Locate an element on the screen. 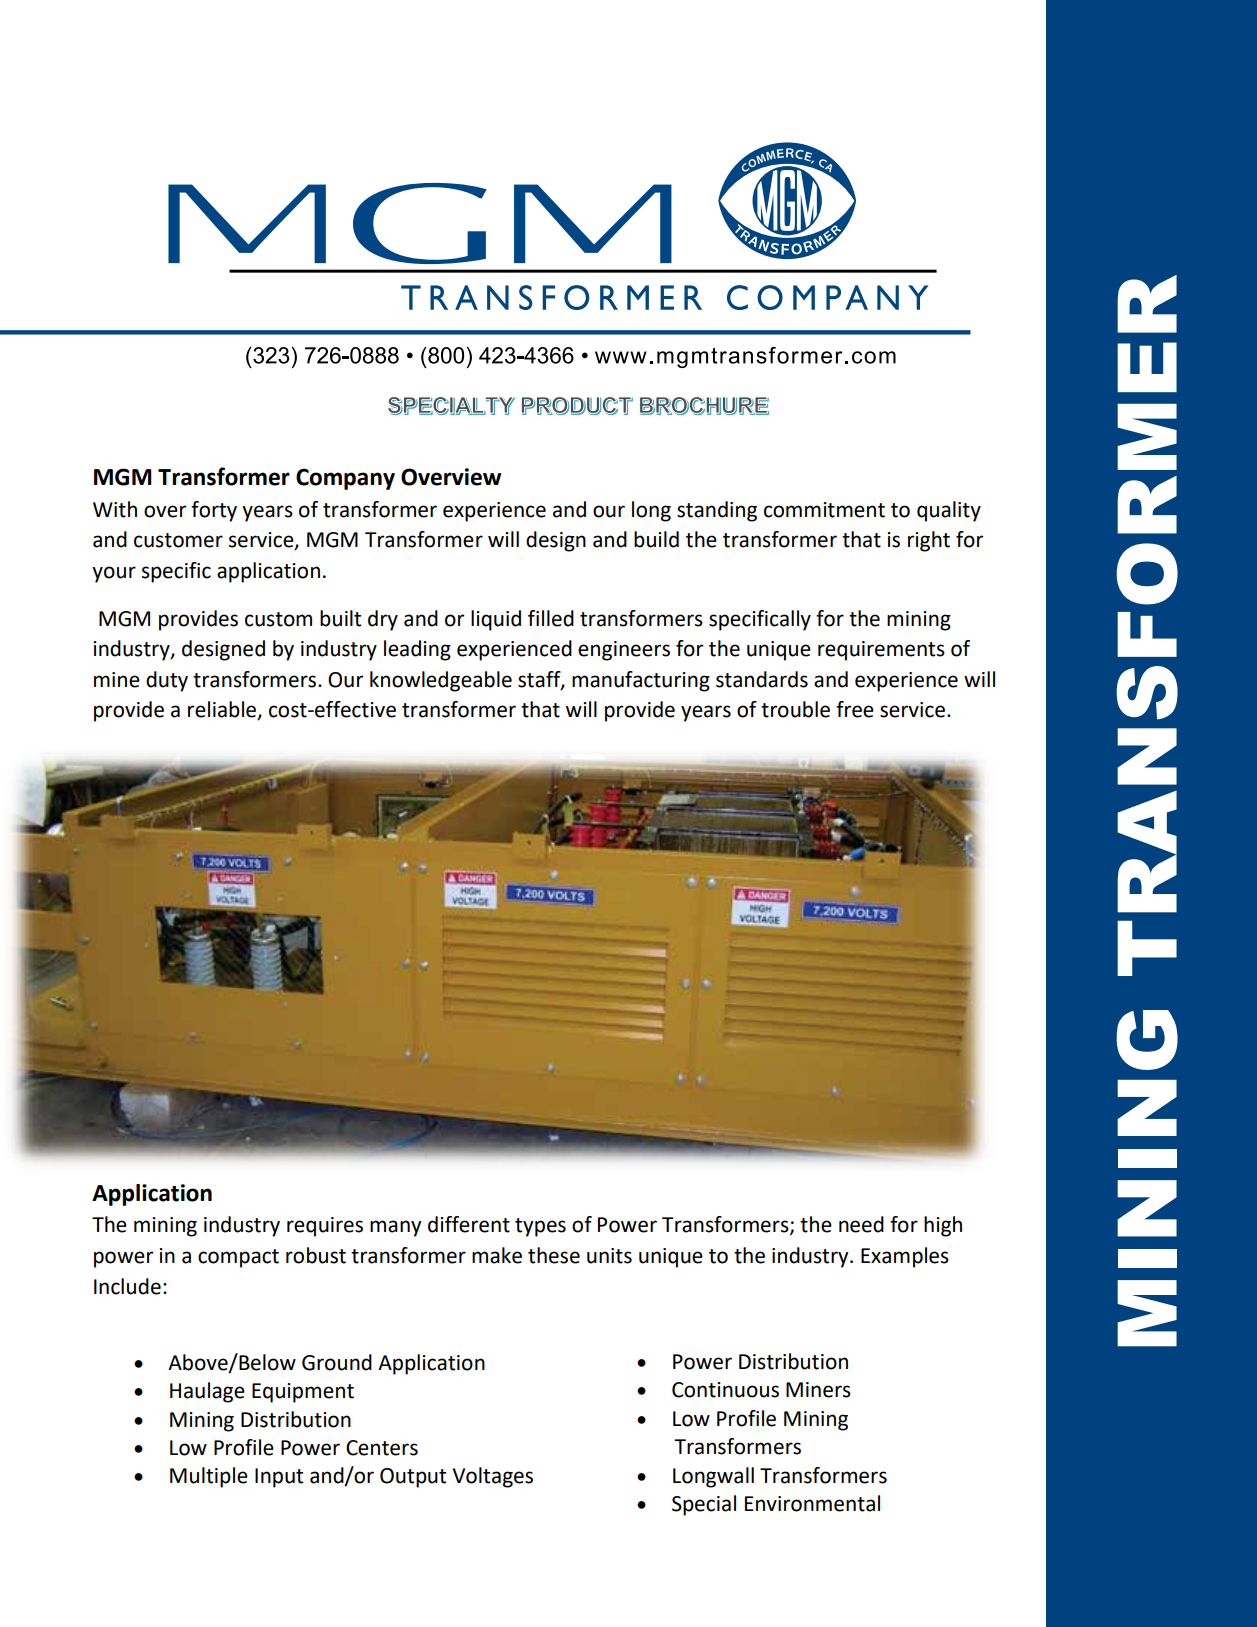 The image size is (1257, 1627). forty is located at coordinates (214, 511).
